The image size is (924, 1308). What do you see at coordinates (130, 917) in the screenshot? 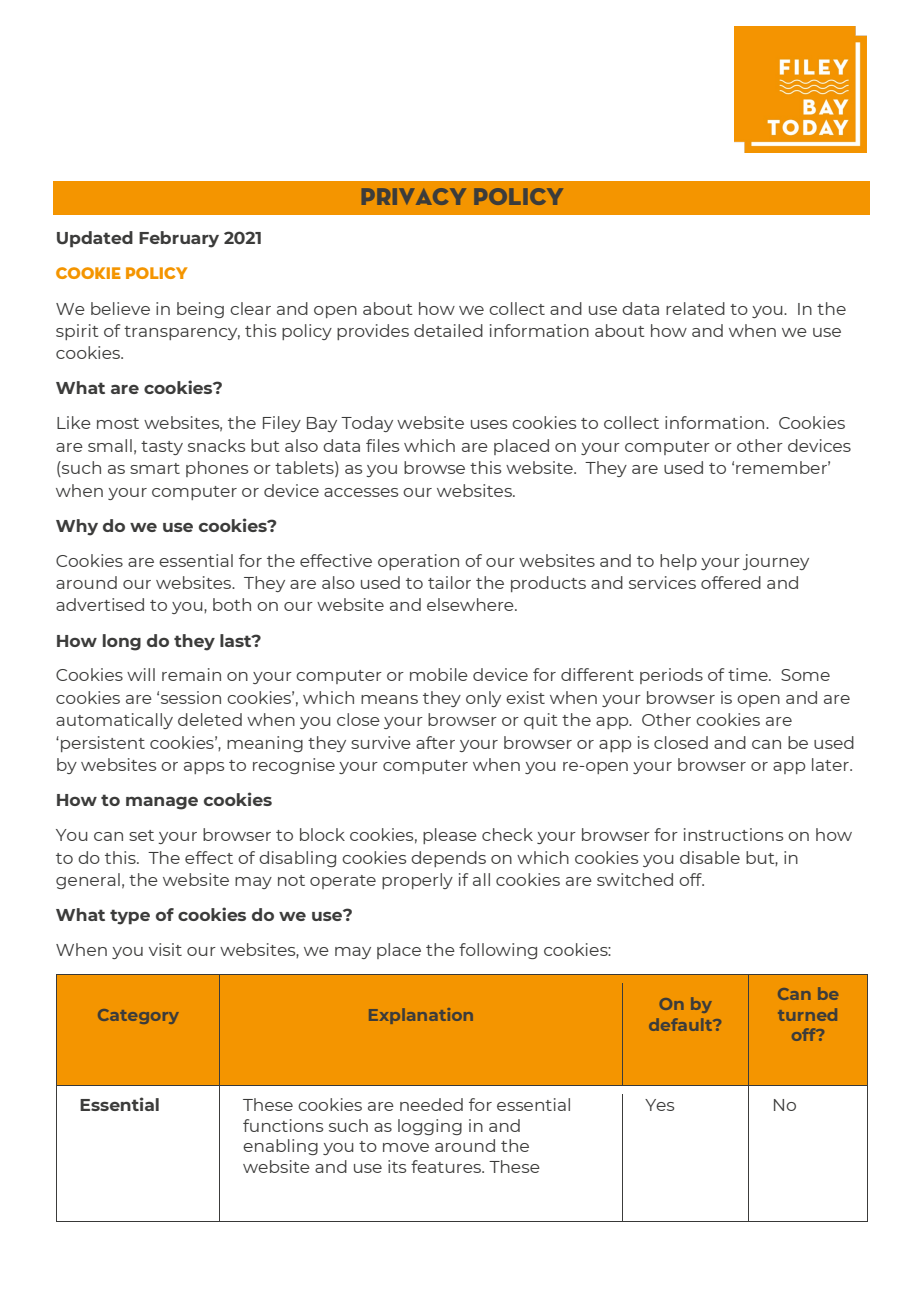
I see `type` at bounding box center [130, 917].
